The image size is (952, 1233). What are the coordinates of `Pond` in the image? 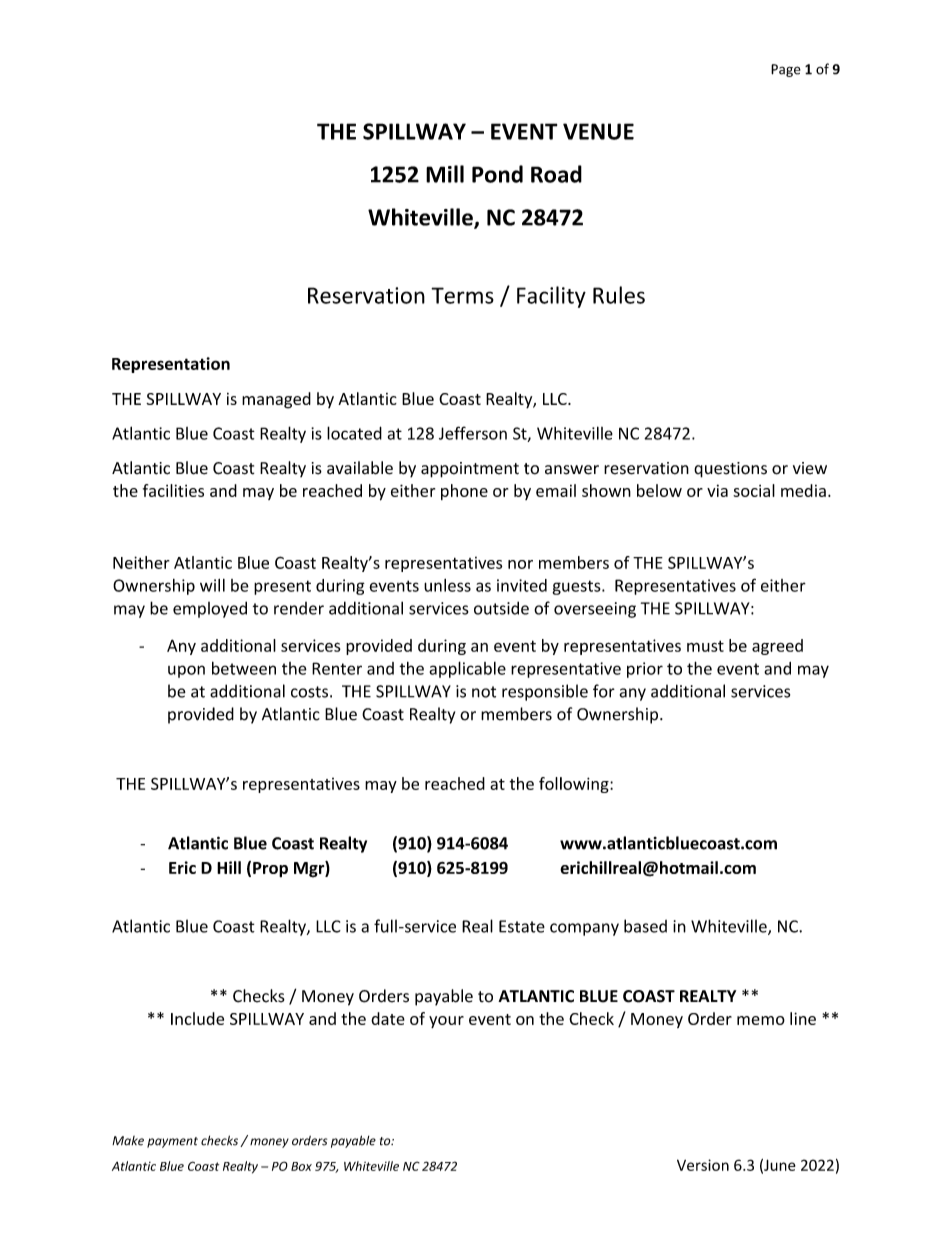 It's located at (497, 174).
